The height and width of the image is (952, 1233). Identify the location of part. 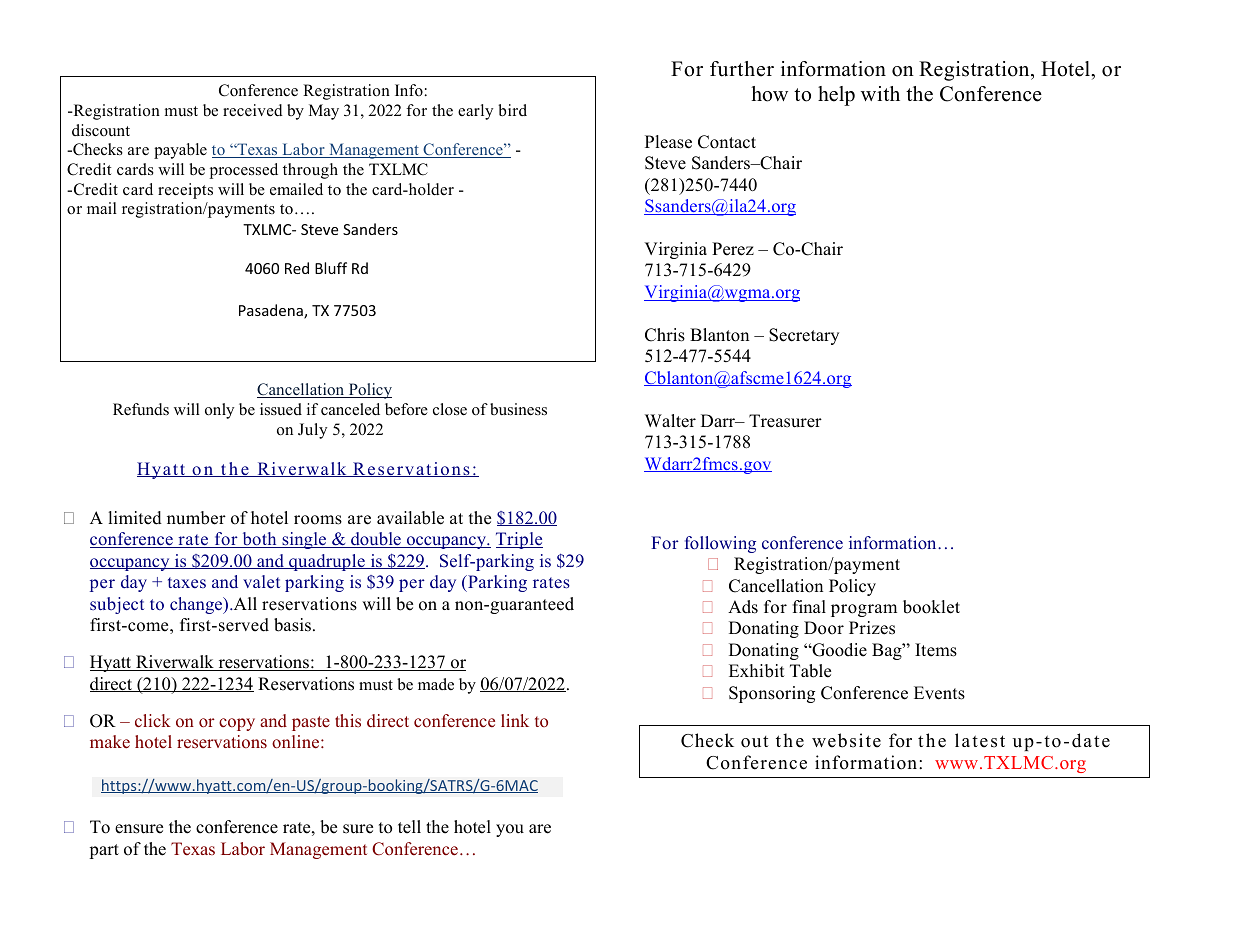
(104, 851).
